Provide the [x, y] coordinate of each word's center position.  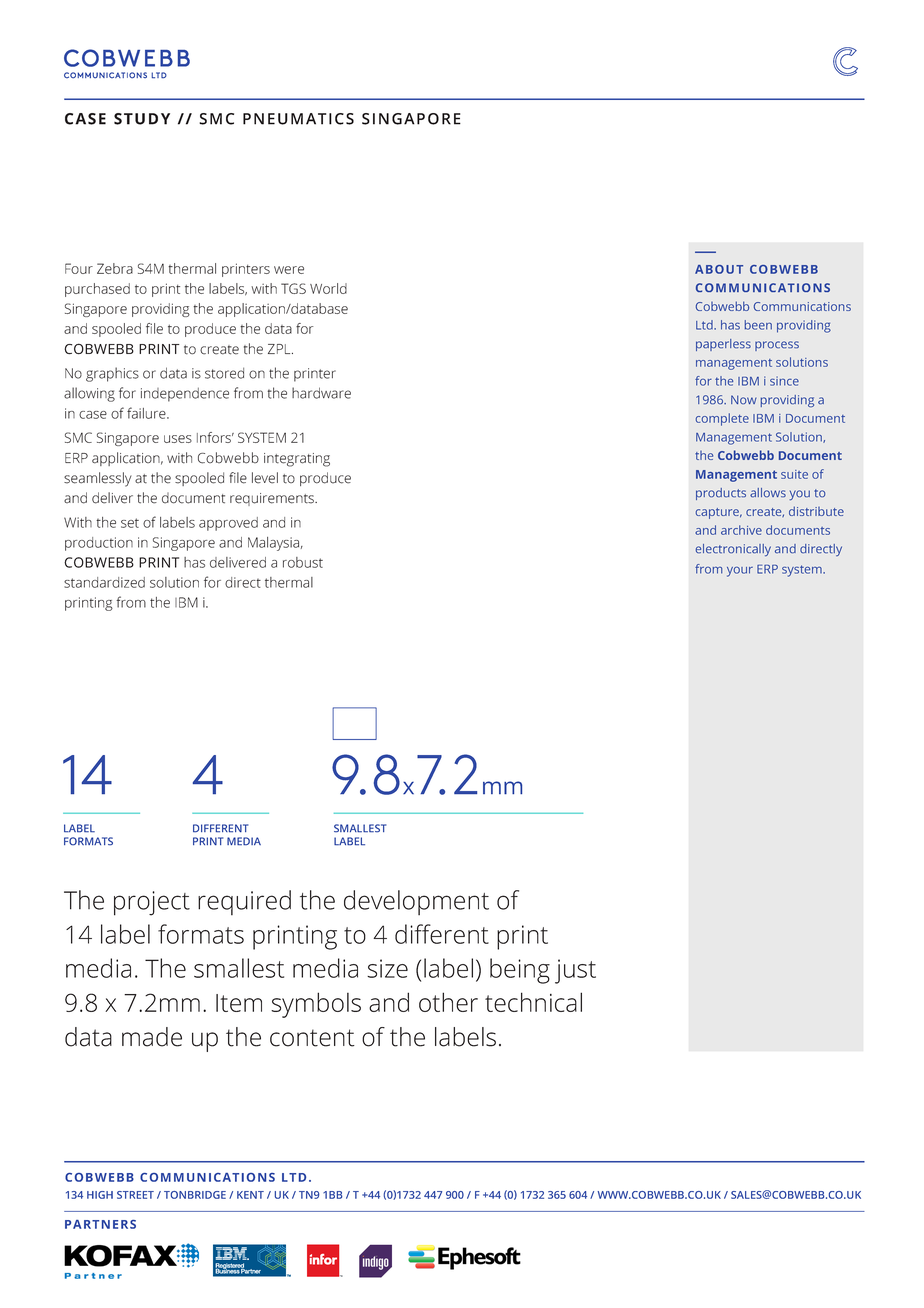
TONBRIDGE [195, 1195]
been [758, 325]
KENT [250, 1195]
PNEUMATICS [298, 119]
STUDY [142, 119]
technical [533, 1002]
